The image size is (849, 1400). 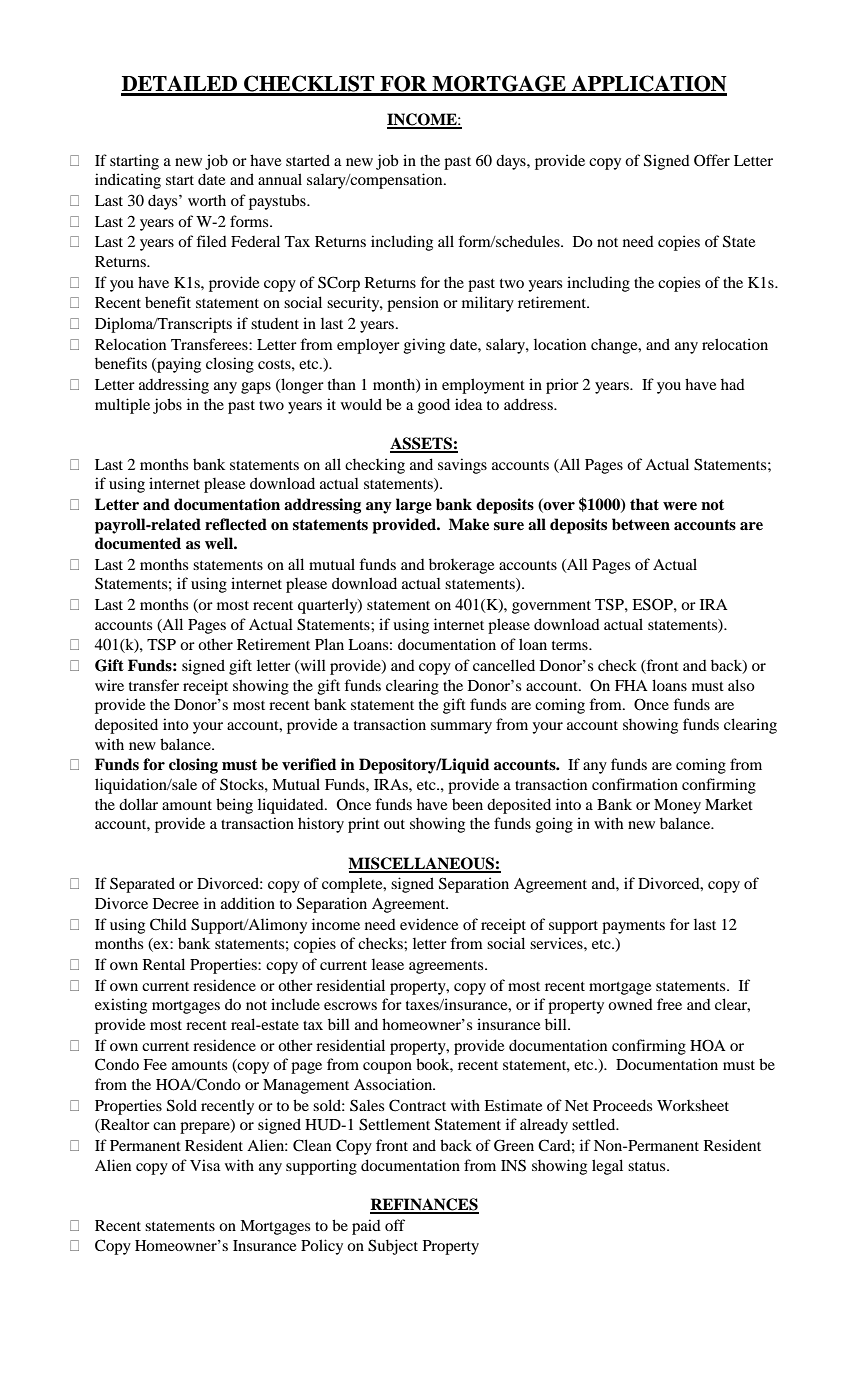 What do you see at coordinates (205, 1165) in the document?
I see `Visa` at bounding box center [205, 1165].
